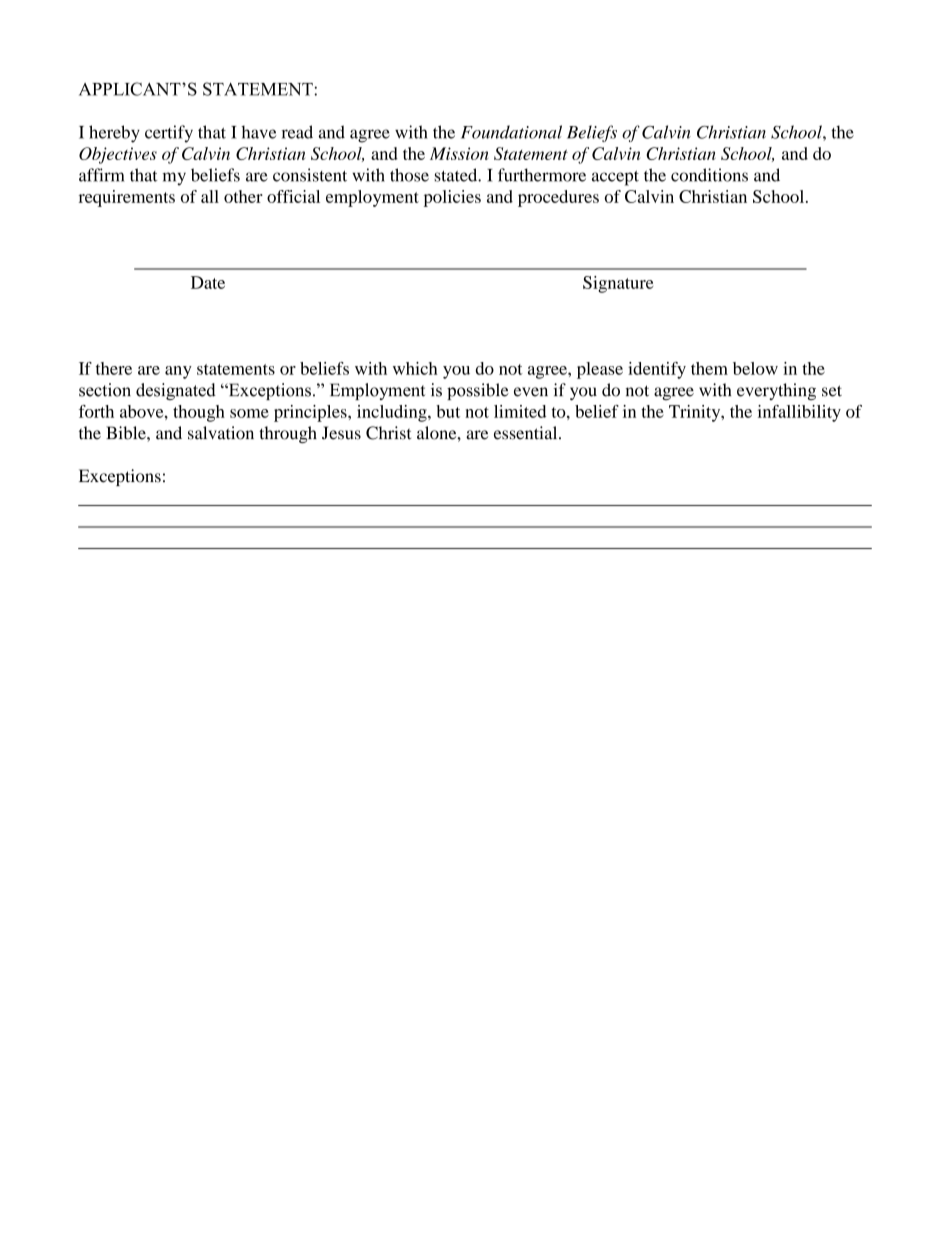 The width and height of the page is (952, 1233). Describe the element at coordinates (221, 433) in the page. I see `salvation` at that location.
